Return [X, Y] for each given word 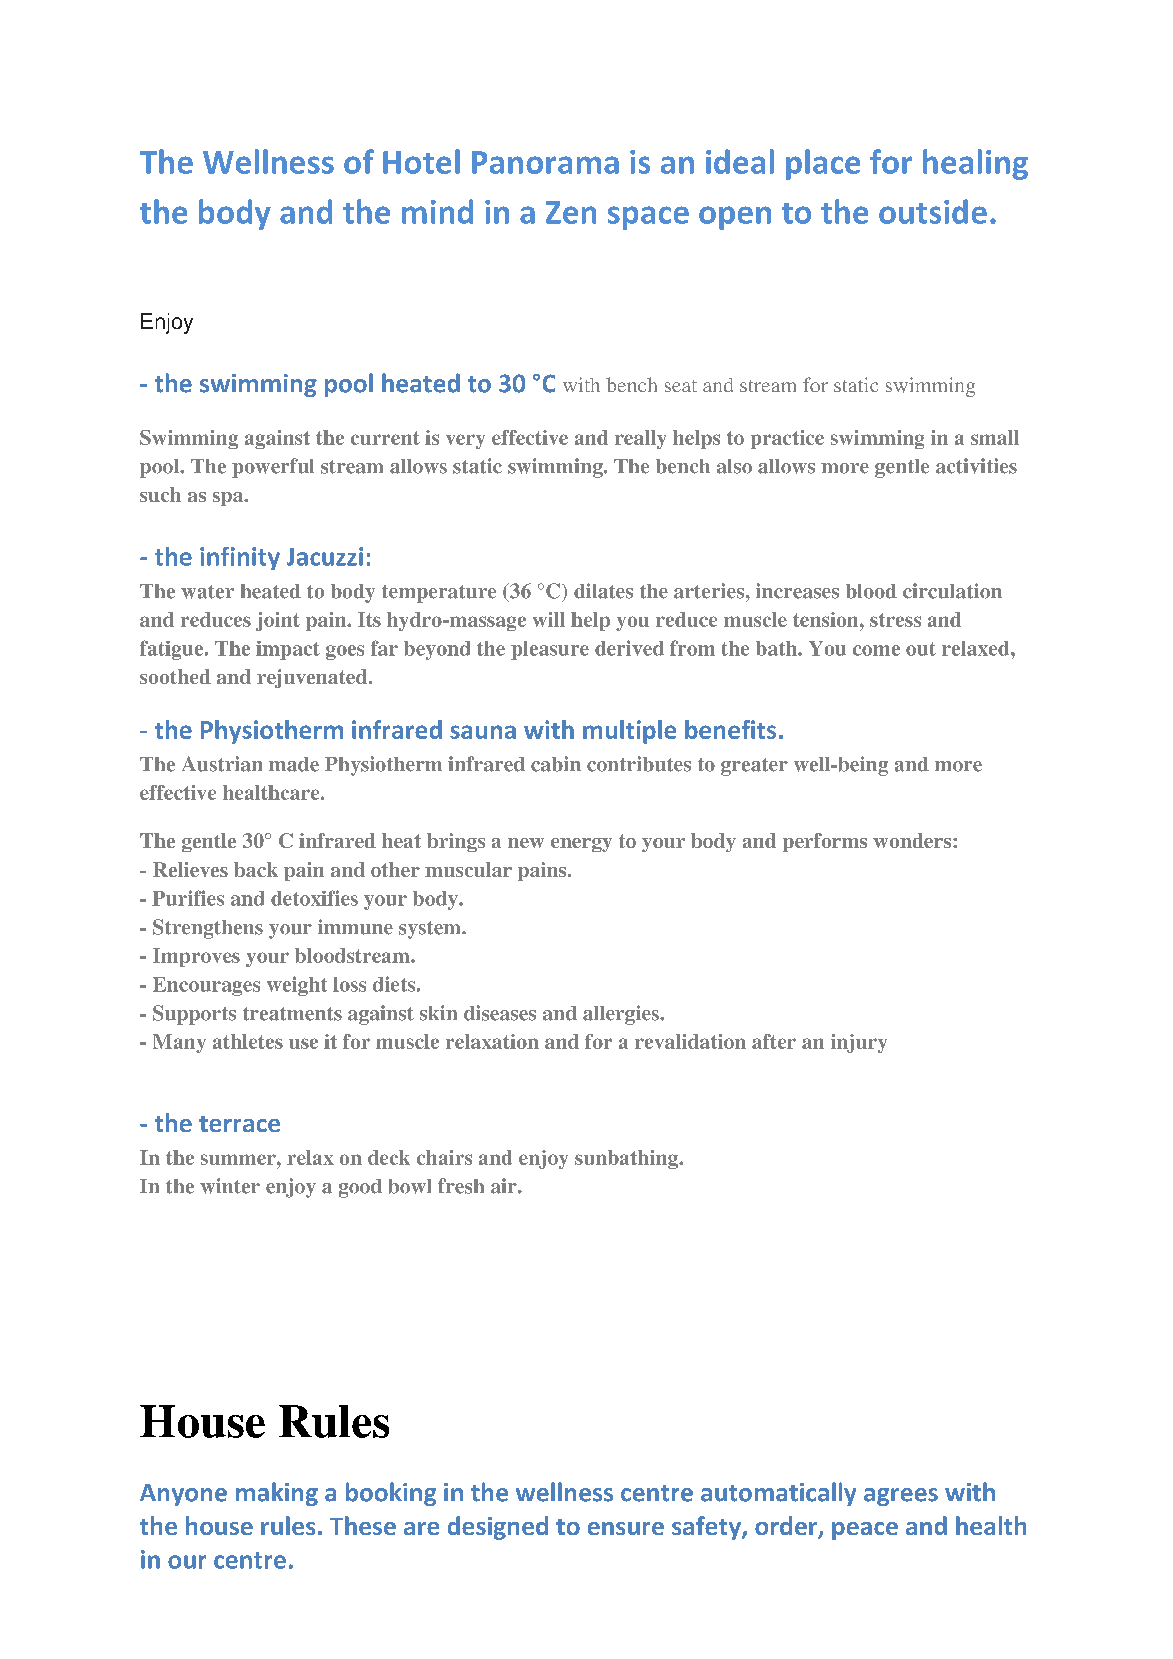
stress [895, 620]
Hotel [421, 161]
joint [278, 621]
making [277, 1494]
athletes [248, 1041]
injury [859, 1043]
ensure [626, 1528]
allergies [622, 1015]
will [549, 619]
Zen [571, 212]
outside [933, 211]
